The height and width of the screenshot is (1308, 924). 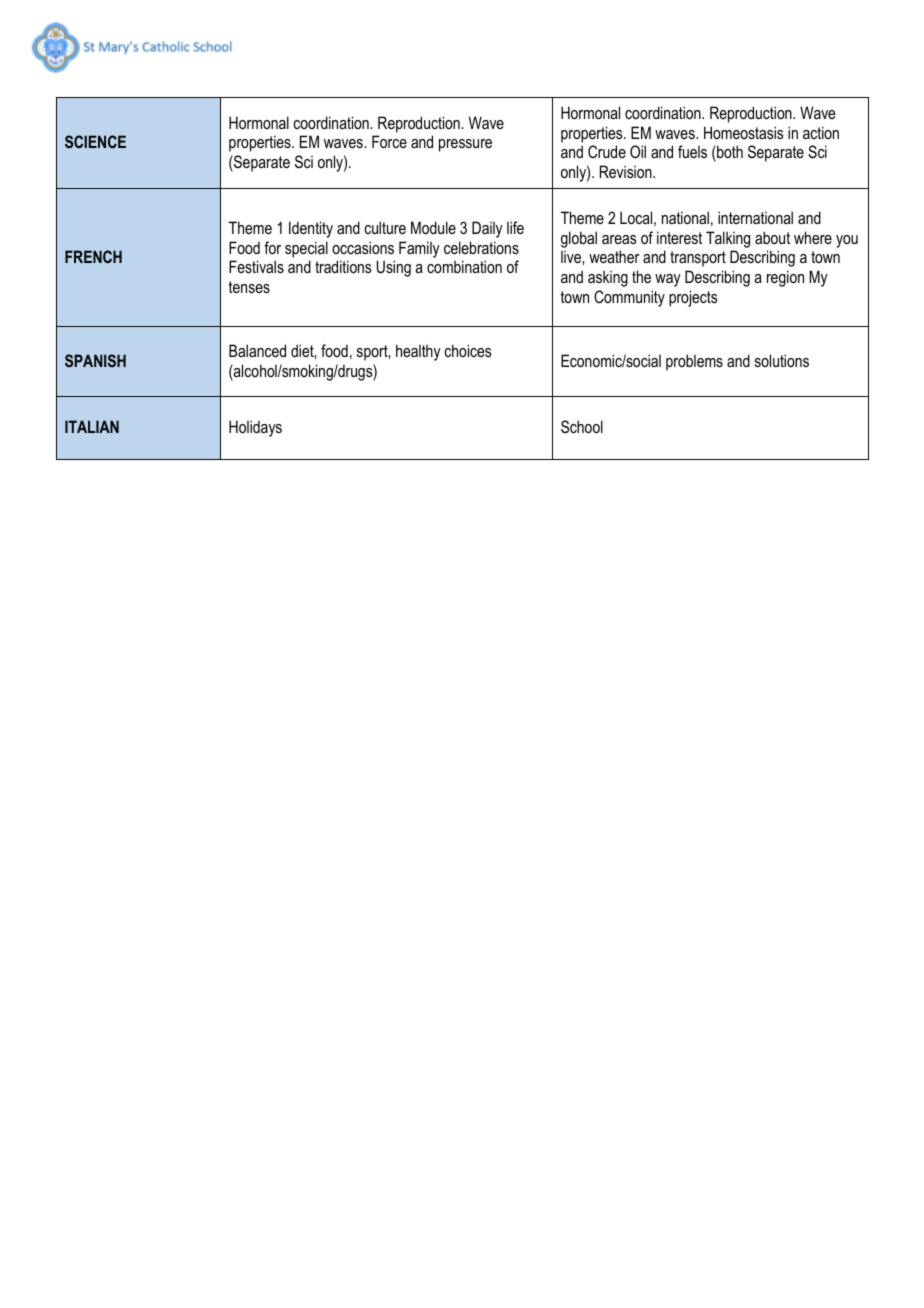 I want to click on School, so click(x=582, y=426).
